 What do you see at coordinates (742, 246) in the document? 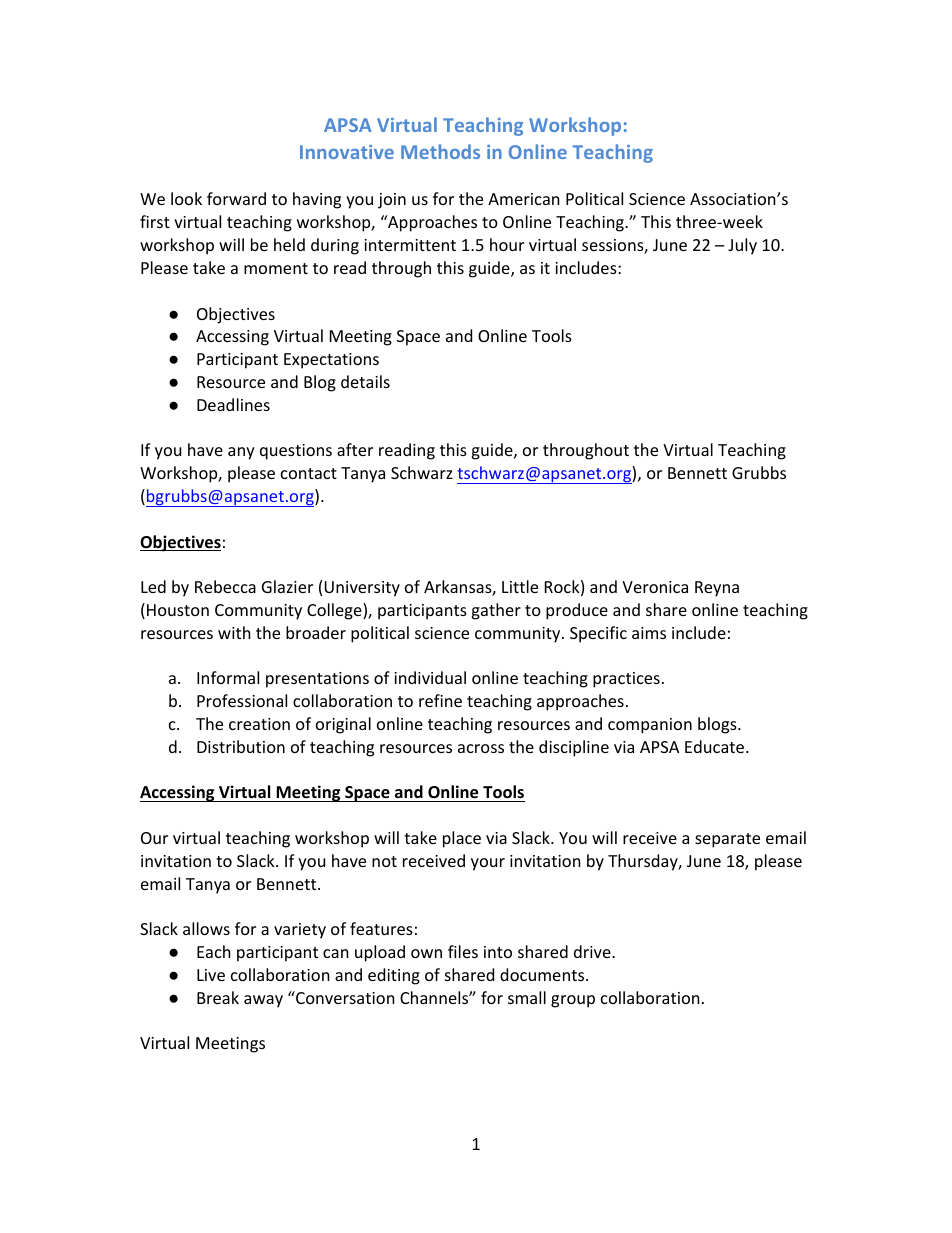
I see `July` at bounding box center [742, 246].
